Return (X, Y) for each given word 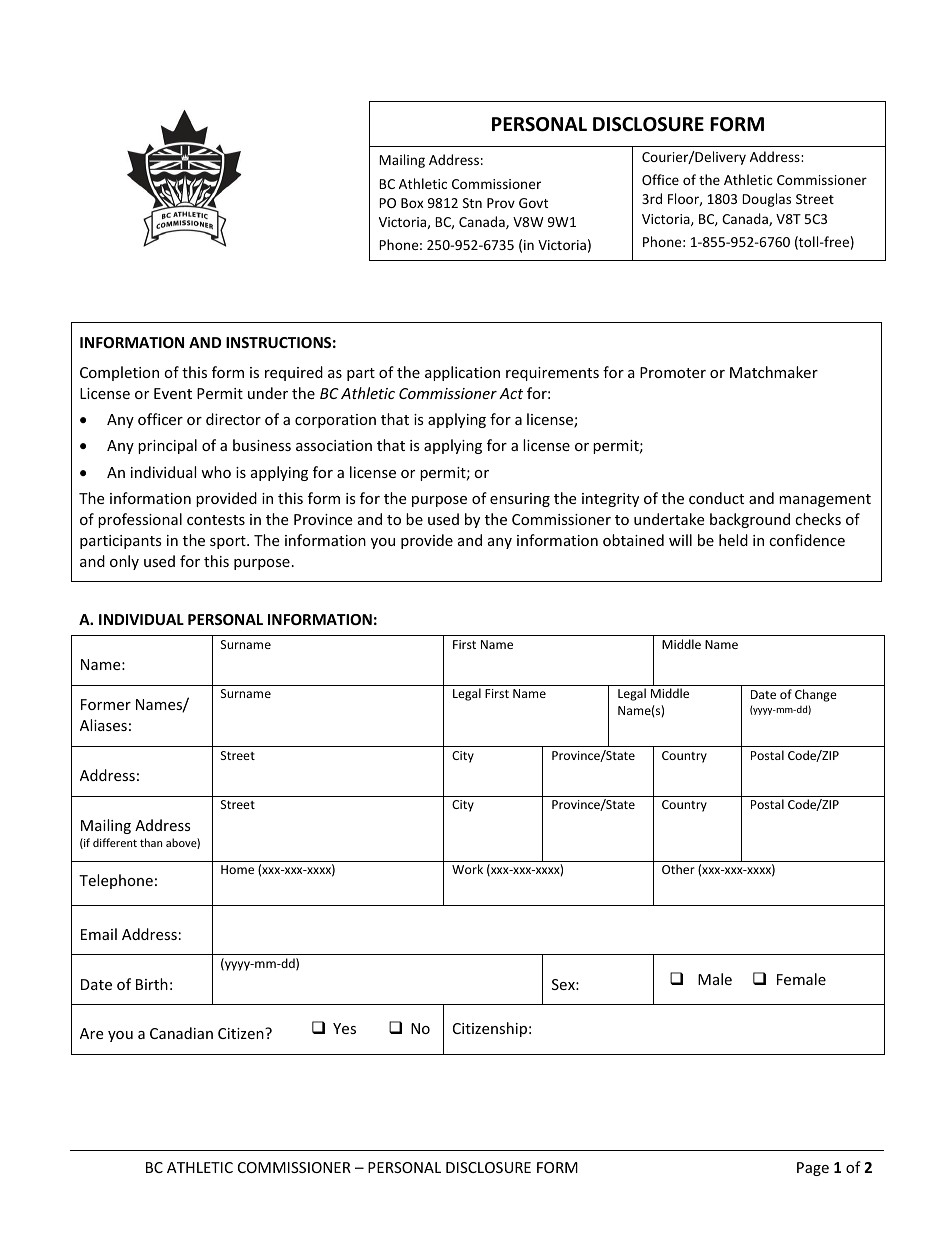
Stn (472, 203)
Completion (119, 373)
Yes (344, 1028)
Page (813, 1169)
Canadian (181, 1033)
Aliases (103, 725)
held (733, 540)
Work (467, 869)
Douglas (766, 200)
